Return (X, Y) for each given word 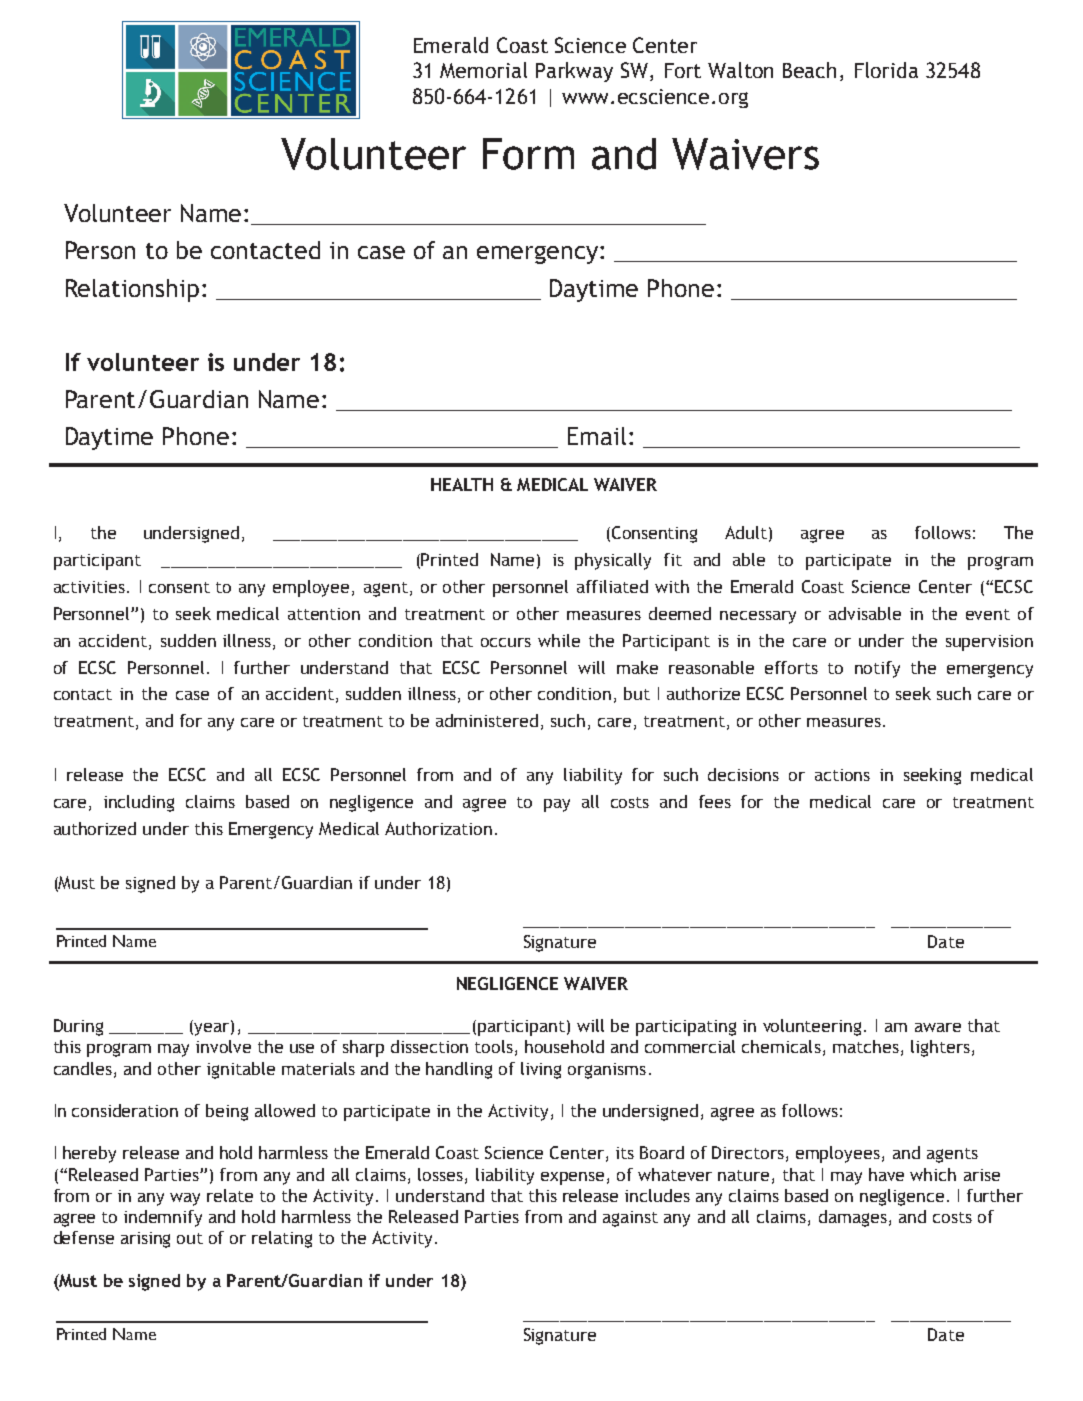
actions (842, 775)
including (139, 803)
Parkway (574, 72)
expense (572, 1178)
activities (89, 587)
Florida (886, 70)
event (988, 614)
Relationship (132, 290)
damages (853, 1218)
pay (557, 805)
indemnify (163, 1218)
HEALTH (462, 484)
